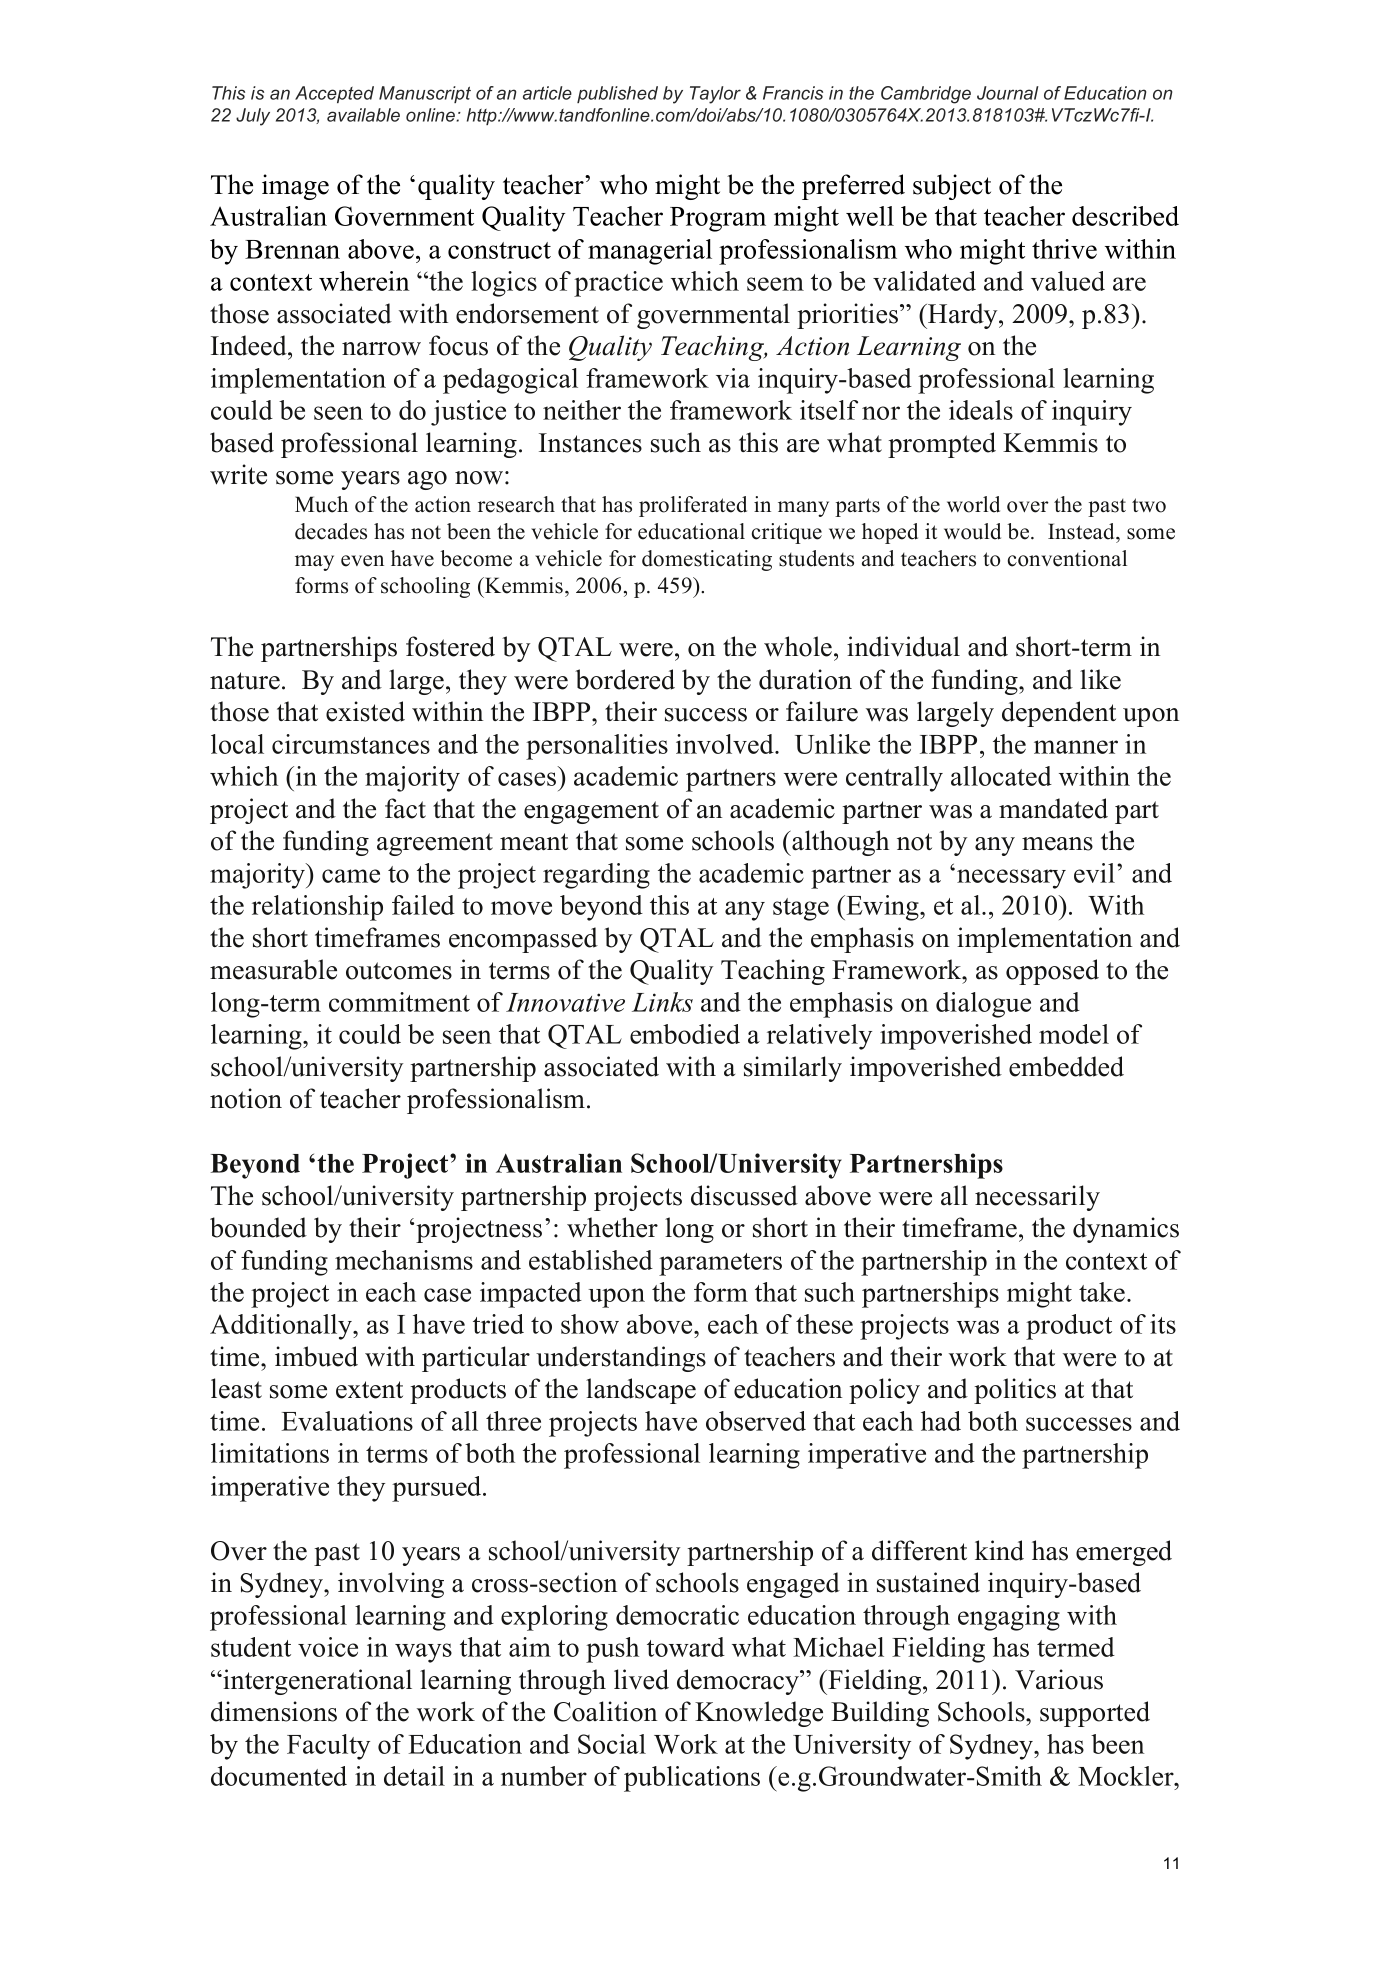 This screenshot has width=1391, height=1969. Describe the element at coordinates (331, 531) in the screenshot. I see `decades` at that location.
